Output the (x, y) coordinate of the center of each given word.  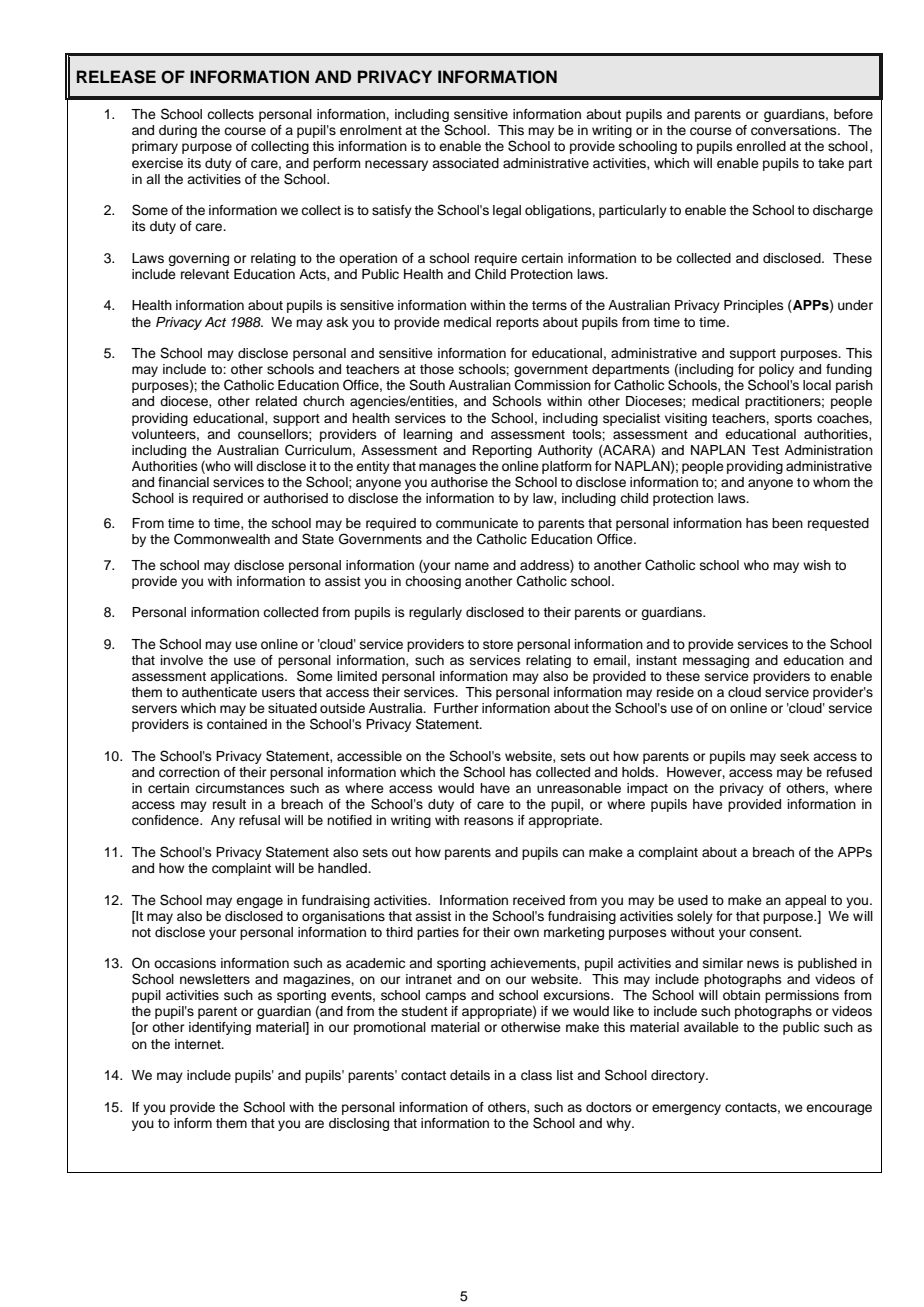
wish (817, 565)
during (178, 131)
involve (182, 660)
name (472, 566)
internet (199, 1044)
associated (465, 163)
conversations (795, 130)
